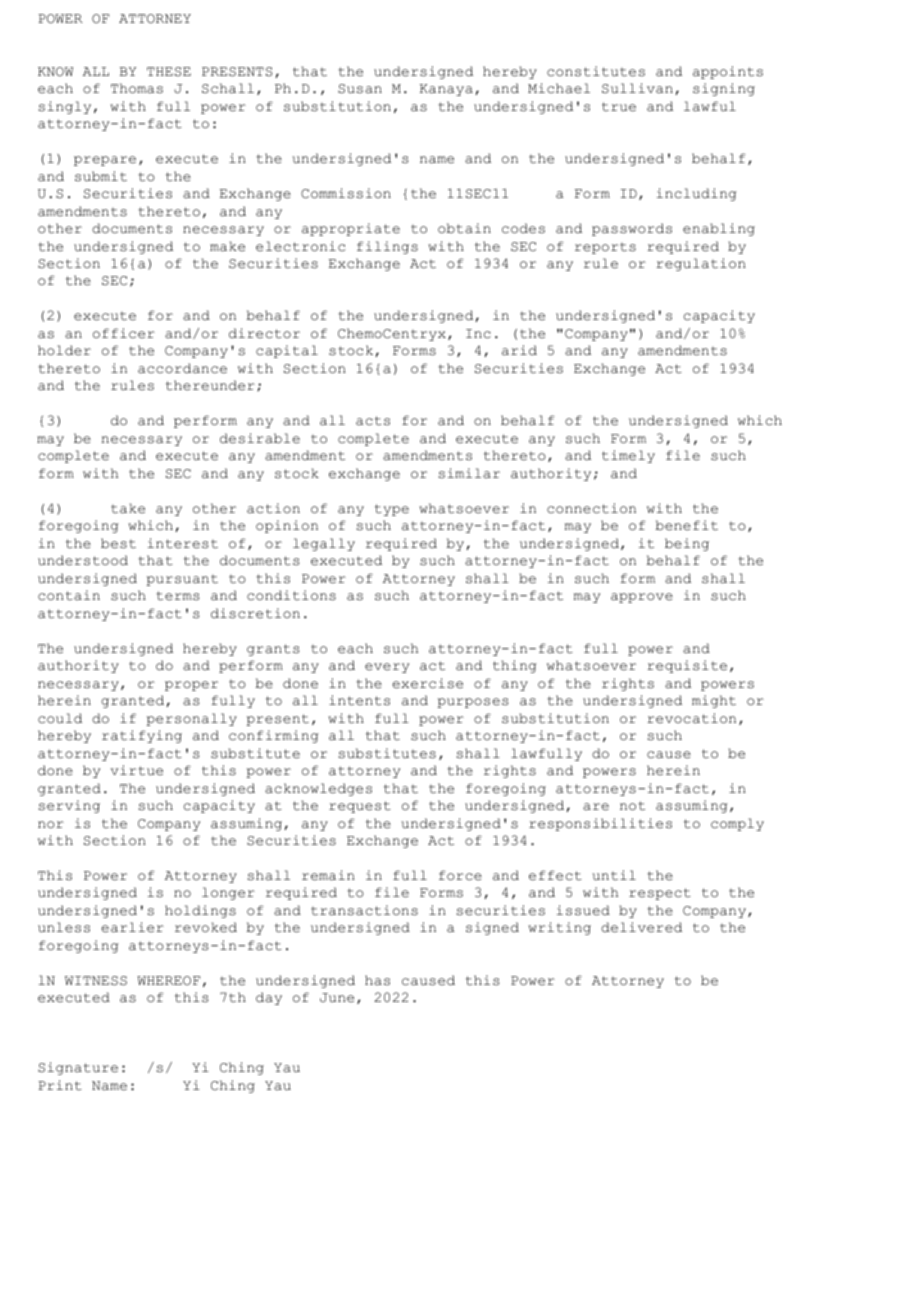 The image size is (924, 1308). I want to click on accordance, so click(182, 368).
